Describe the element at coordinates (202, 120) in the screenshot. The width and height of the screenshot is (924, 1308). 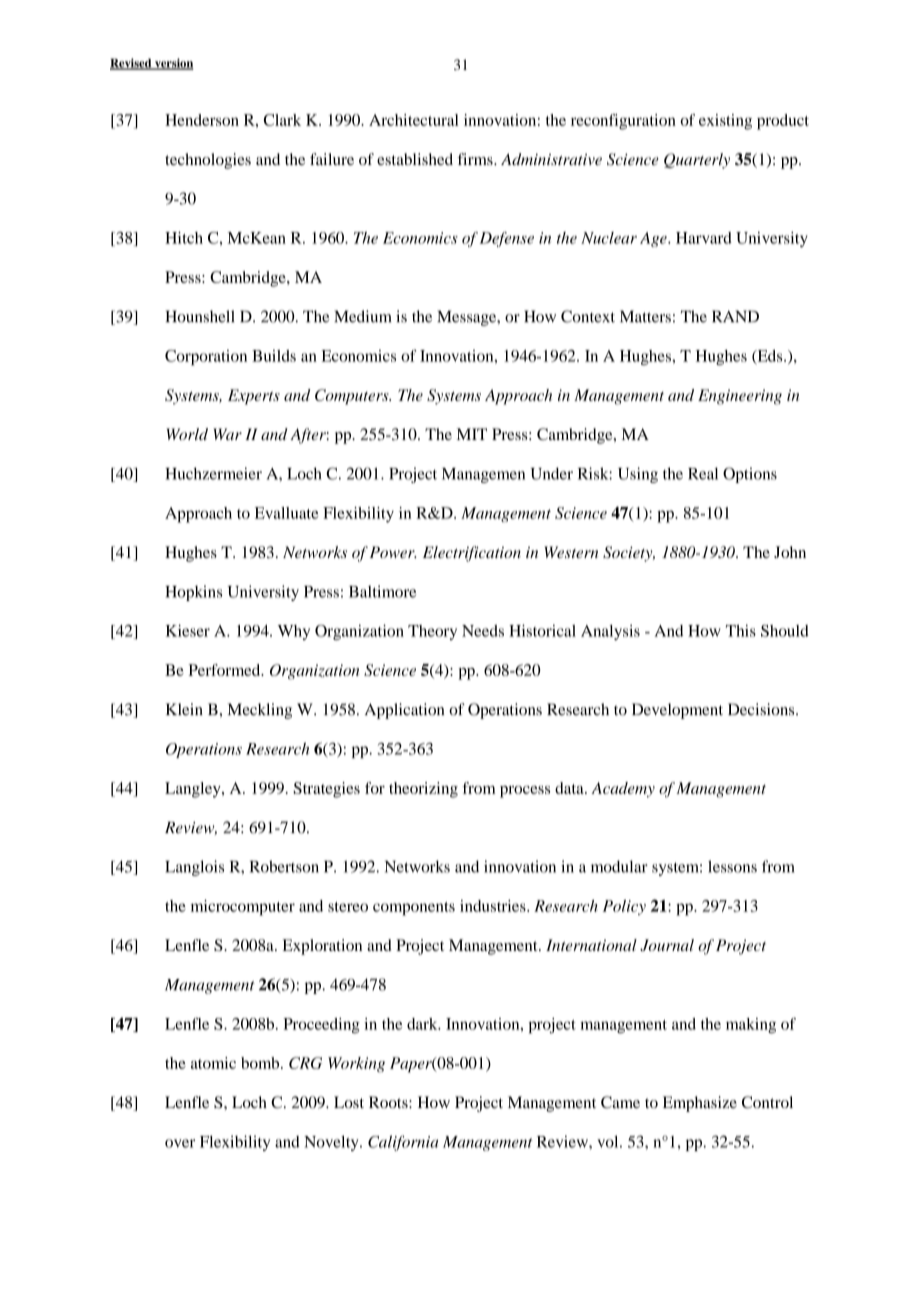
I see `Henderson` at that location.
